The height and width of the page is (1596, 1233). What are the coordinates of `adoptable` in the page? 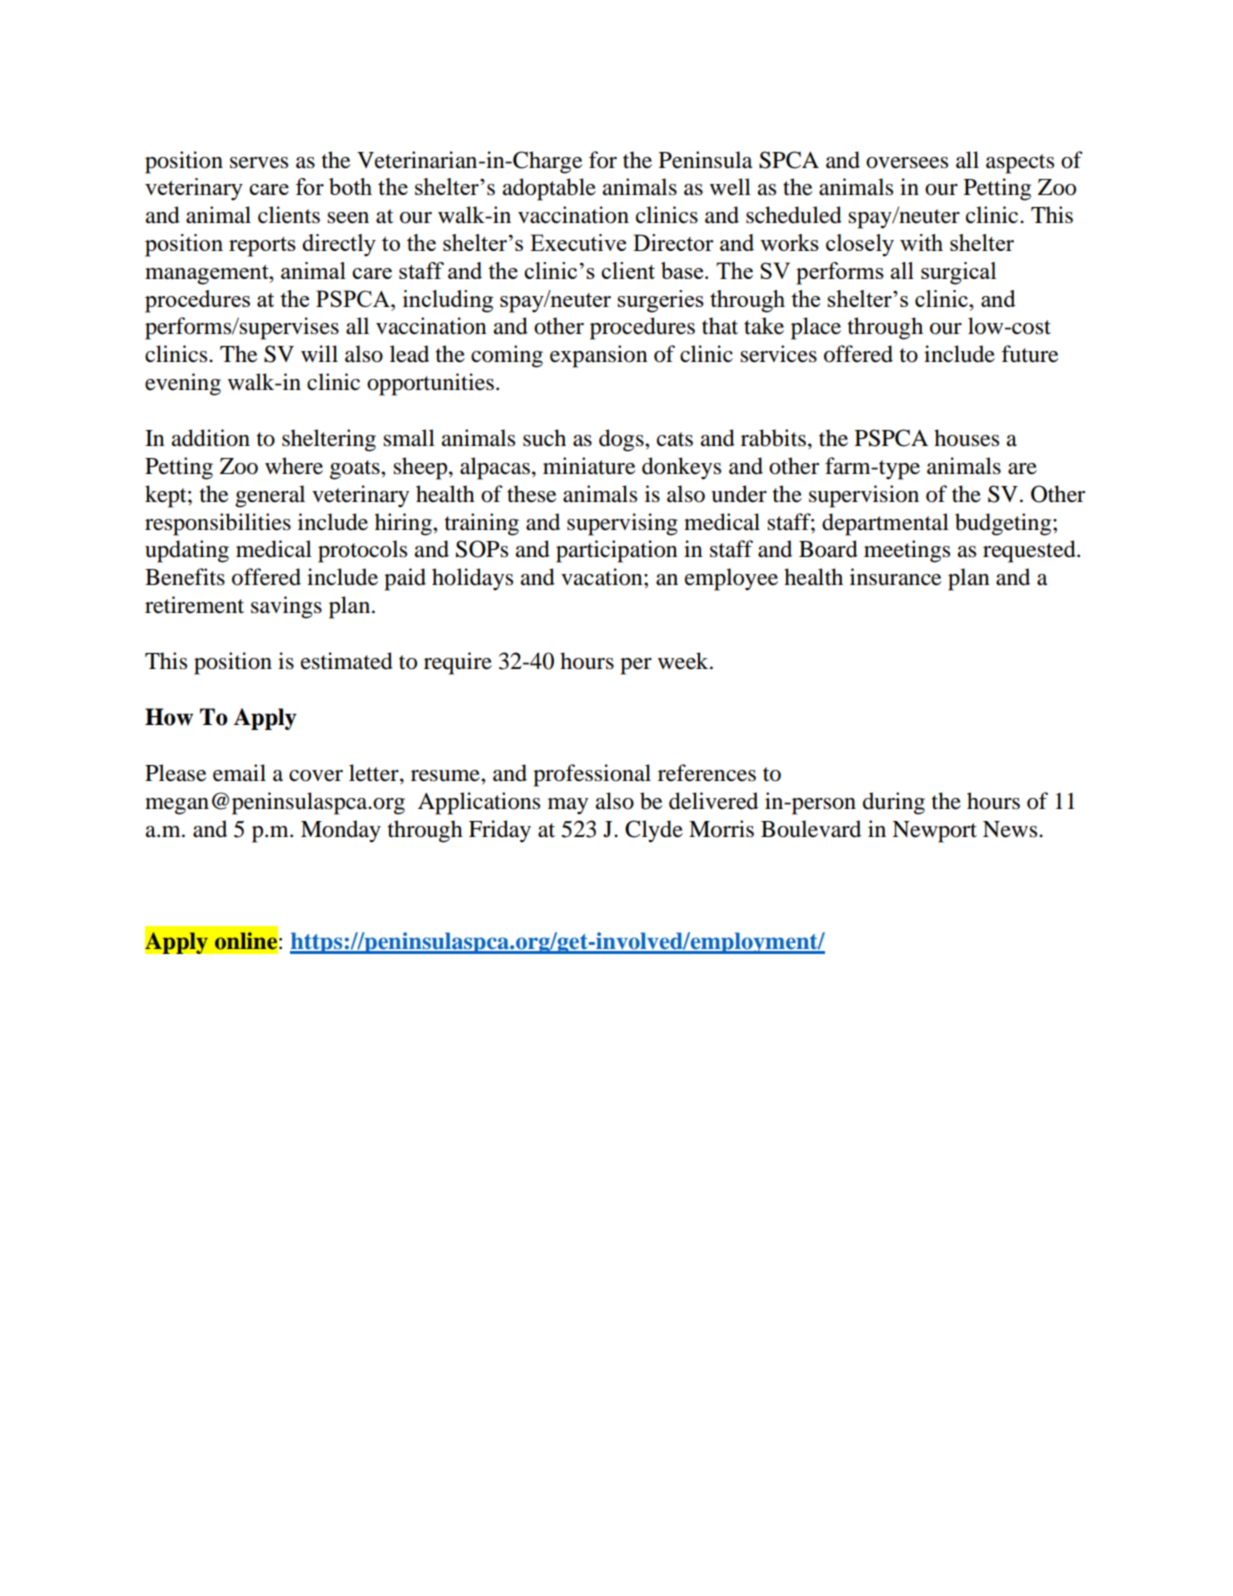 It's located at (549, 189).
